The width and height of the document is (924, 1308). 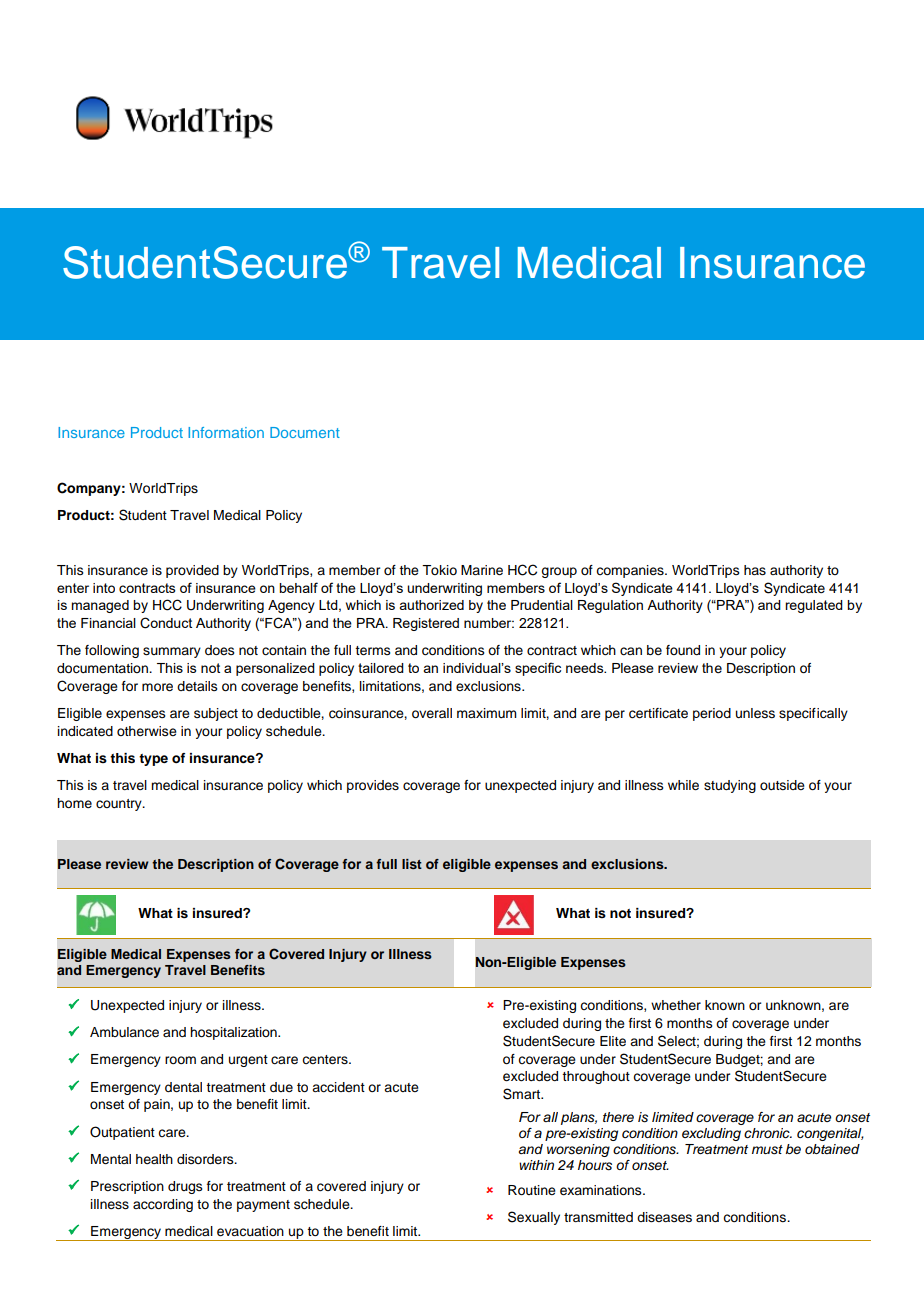 What do you see at coordinates (755, 713) in the document?
I see `unless` at bounding box center [755, 713].
